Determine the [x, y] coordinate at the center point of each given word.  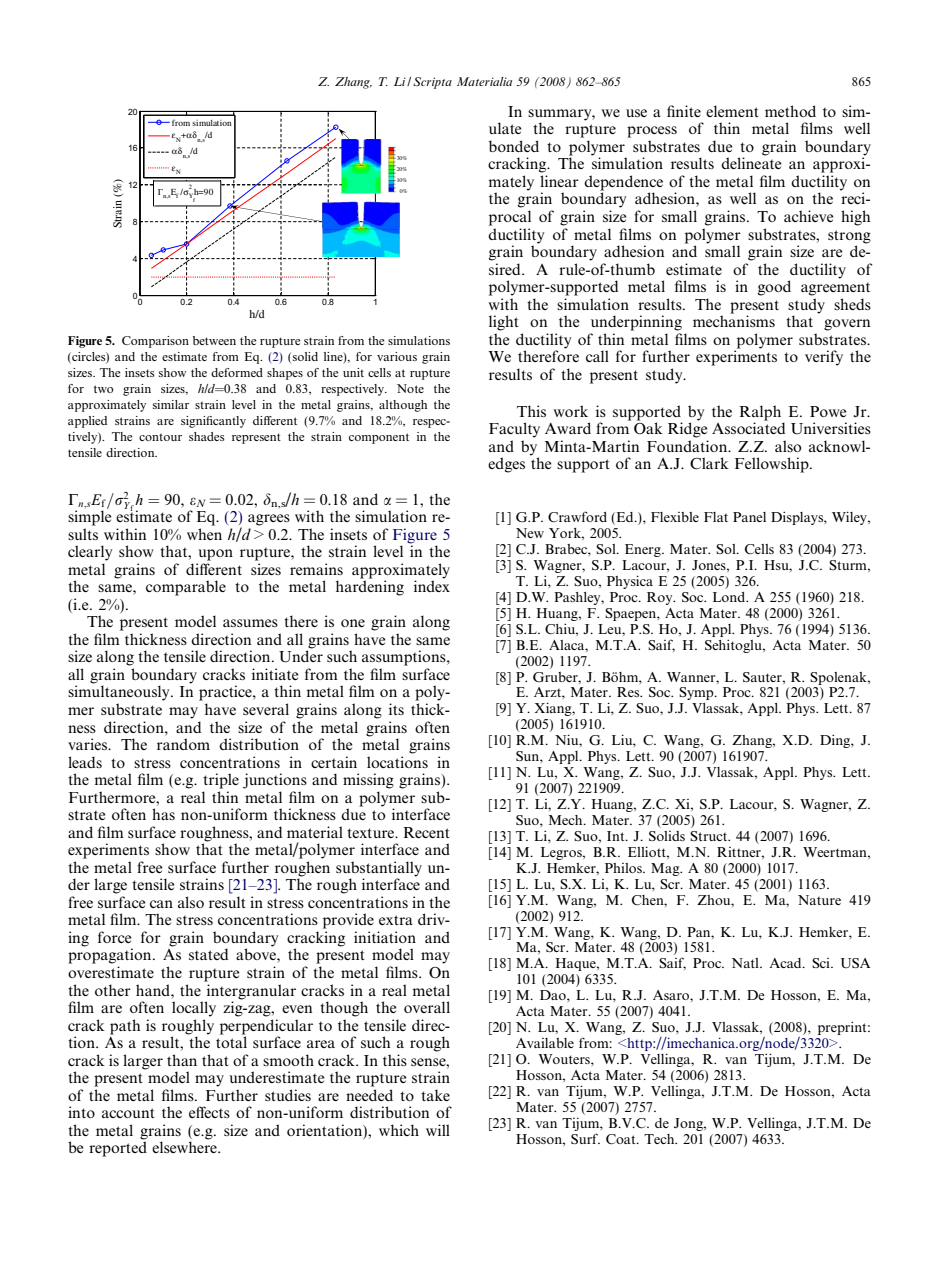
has [163, 814]
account [128, 1113]
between [214, 340]
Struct [710, 836]
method [790, 111]
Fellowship [773, 465]
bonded [514, 146]
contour [160, 437]
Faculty [514, 430]
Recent [427, 832]
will [438, 1130]
